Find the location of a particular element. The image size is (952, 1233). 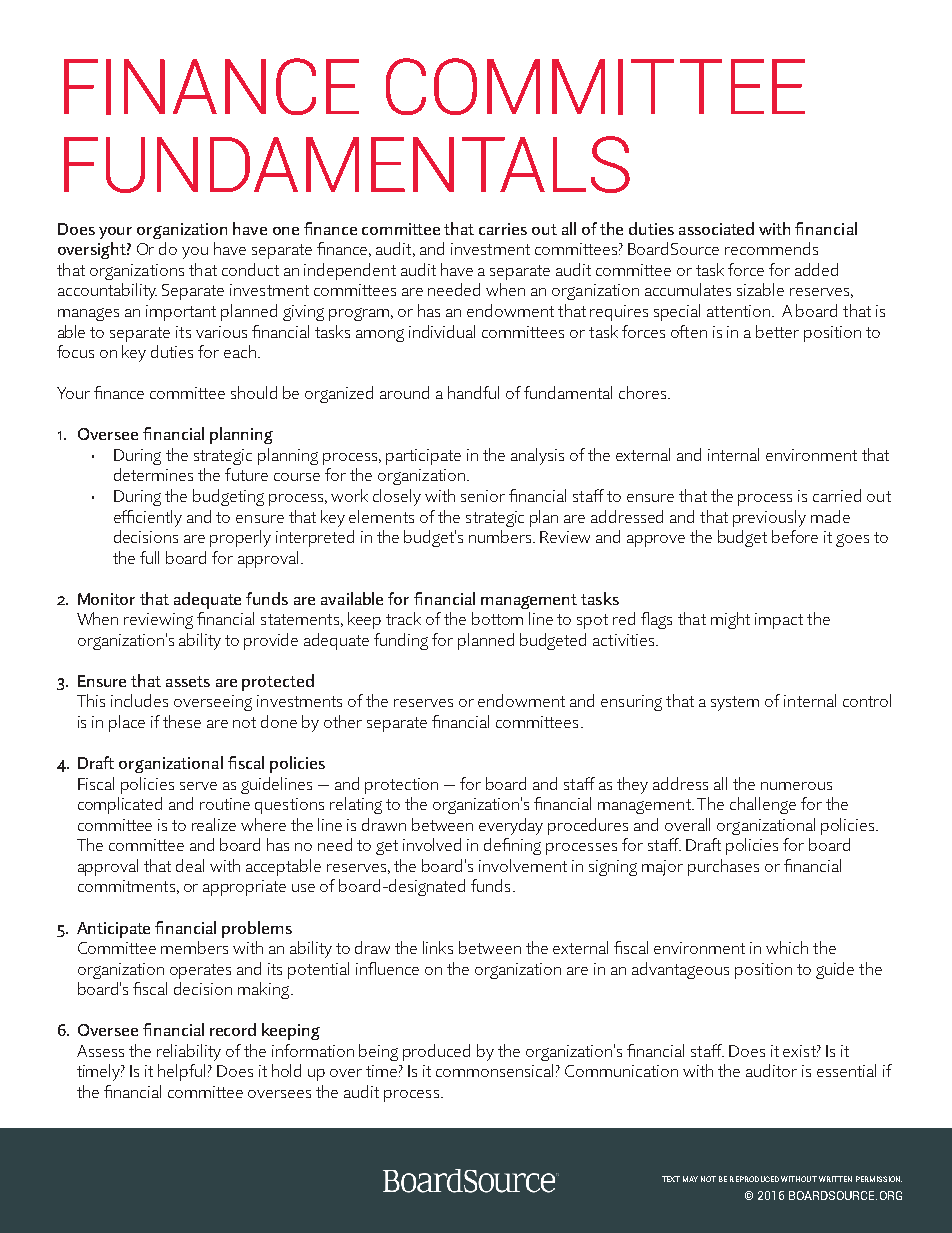

links is located at coordinates (438, 947).
